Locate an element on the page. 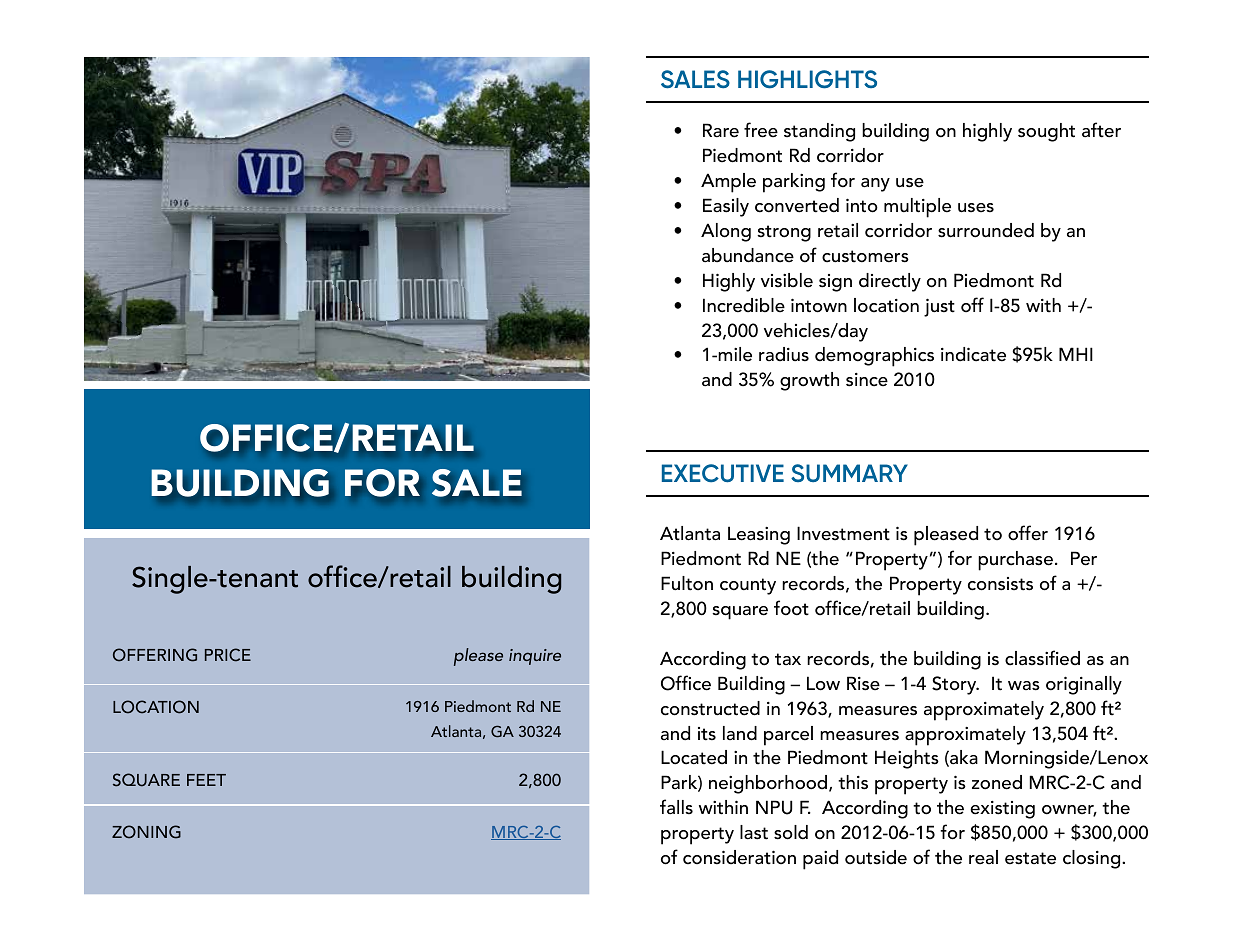  free is located at coordinates (761, 130).
